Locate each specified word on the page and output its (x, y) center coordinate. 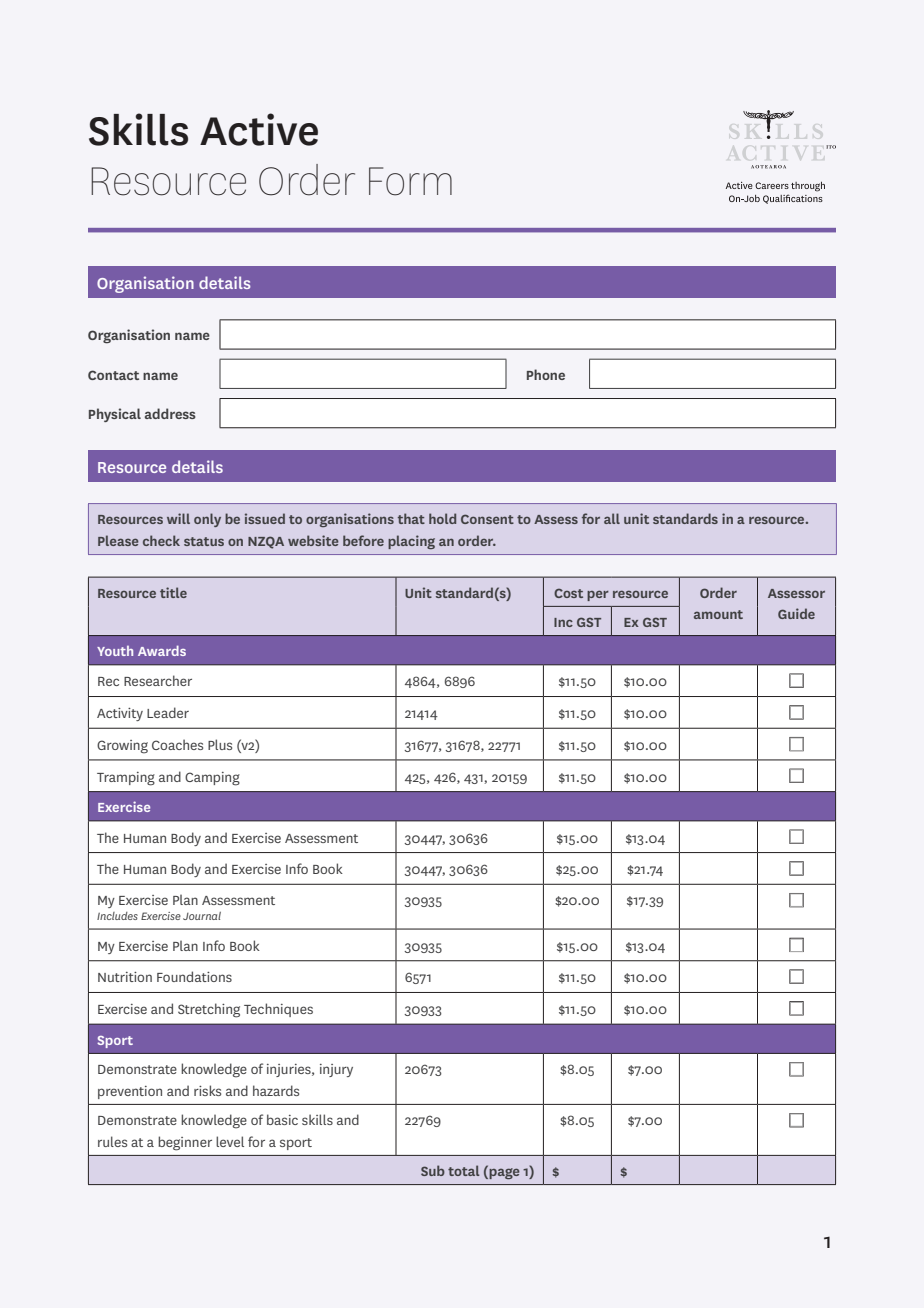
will (178, 518)
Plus (220, 744)
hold (442, 518)
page (504, 1173)
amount (718, 614)
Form (410, 181)
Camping (212, 779)
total (463, 1170)
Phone (546, 374)
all (612, 518)
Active (259, 129)
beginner (185, 1143)
